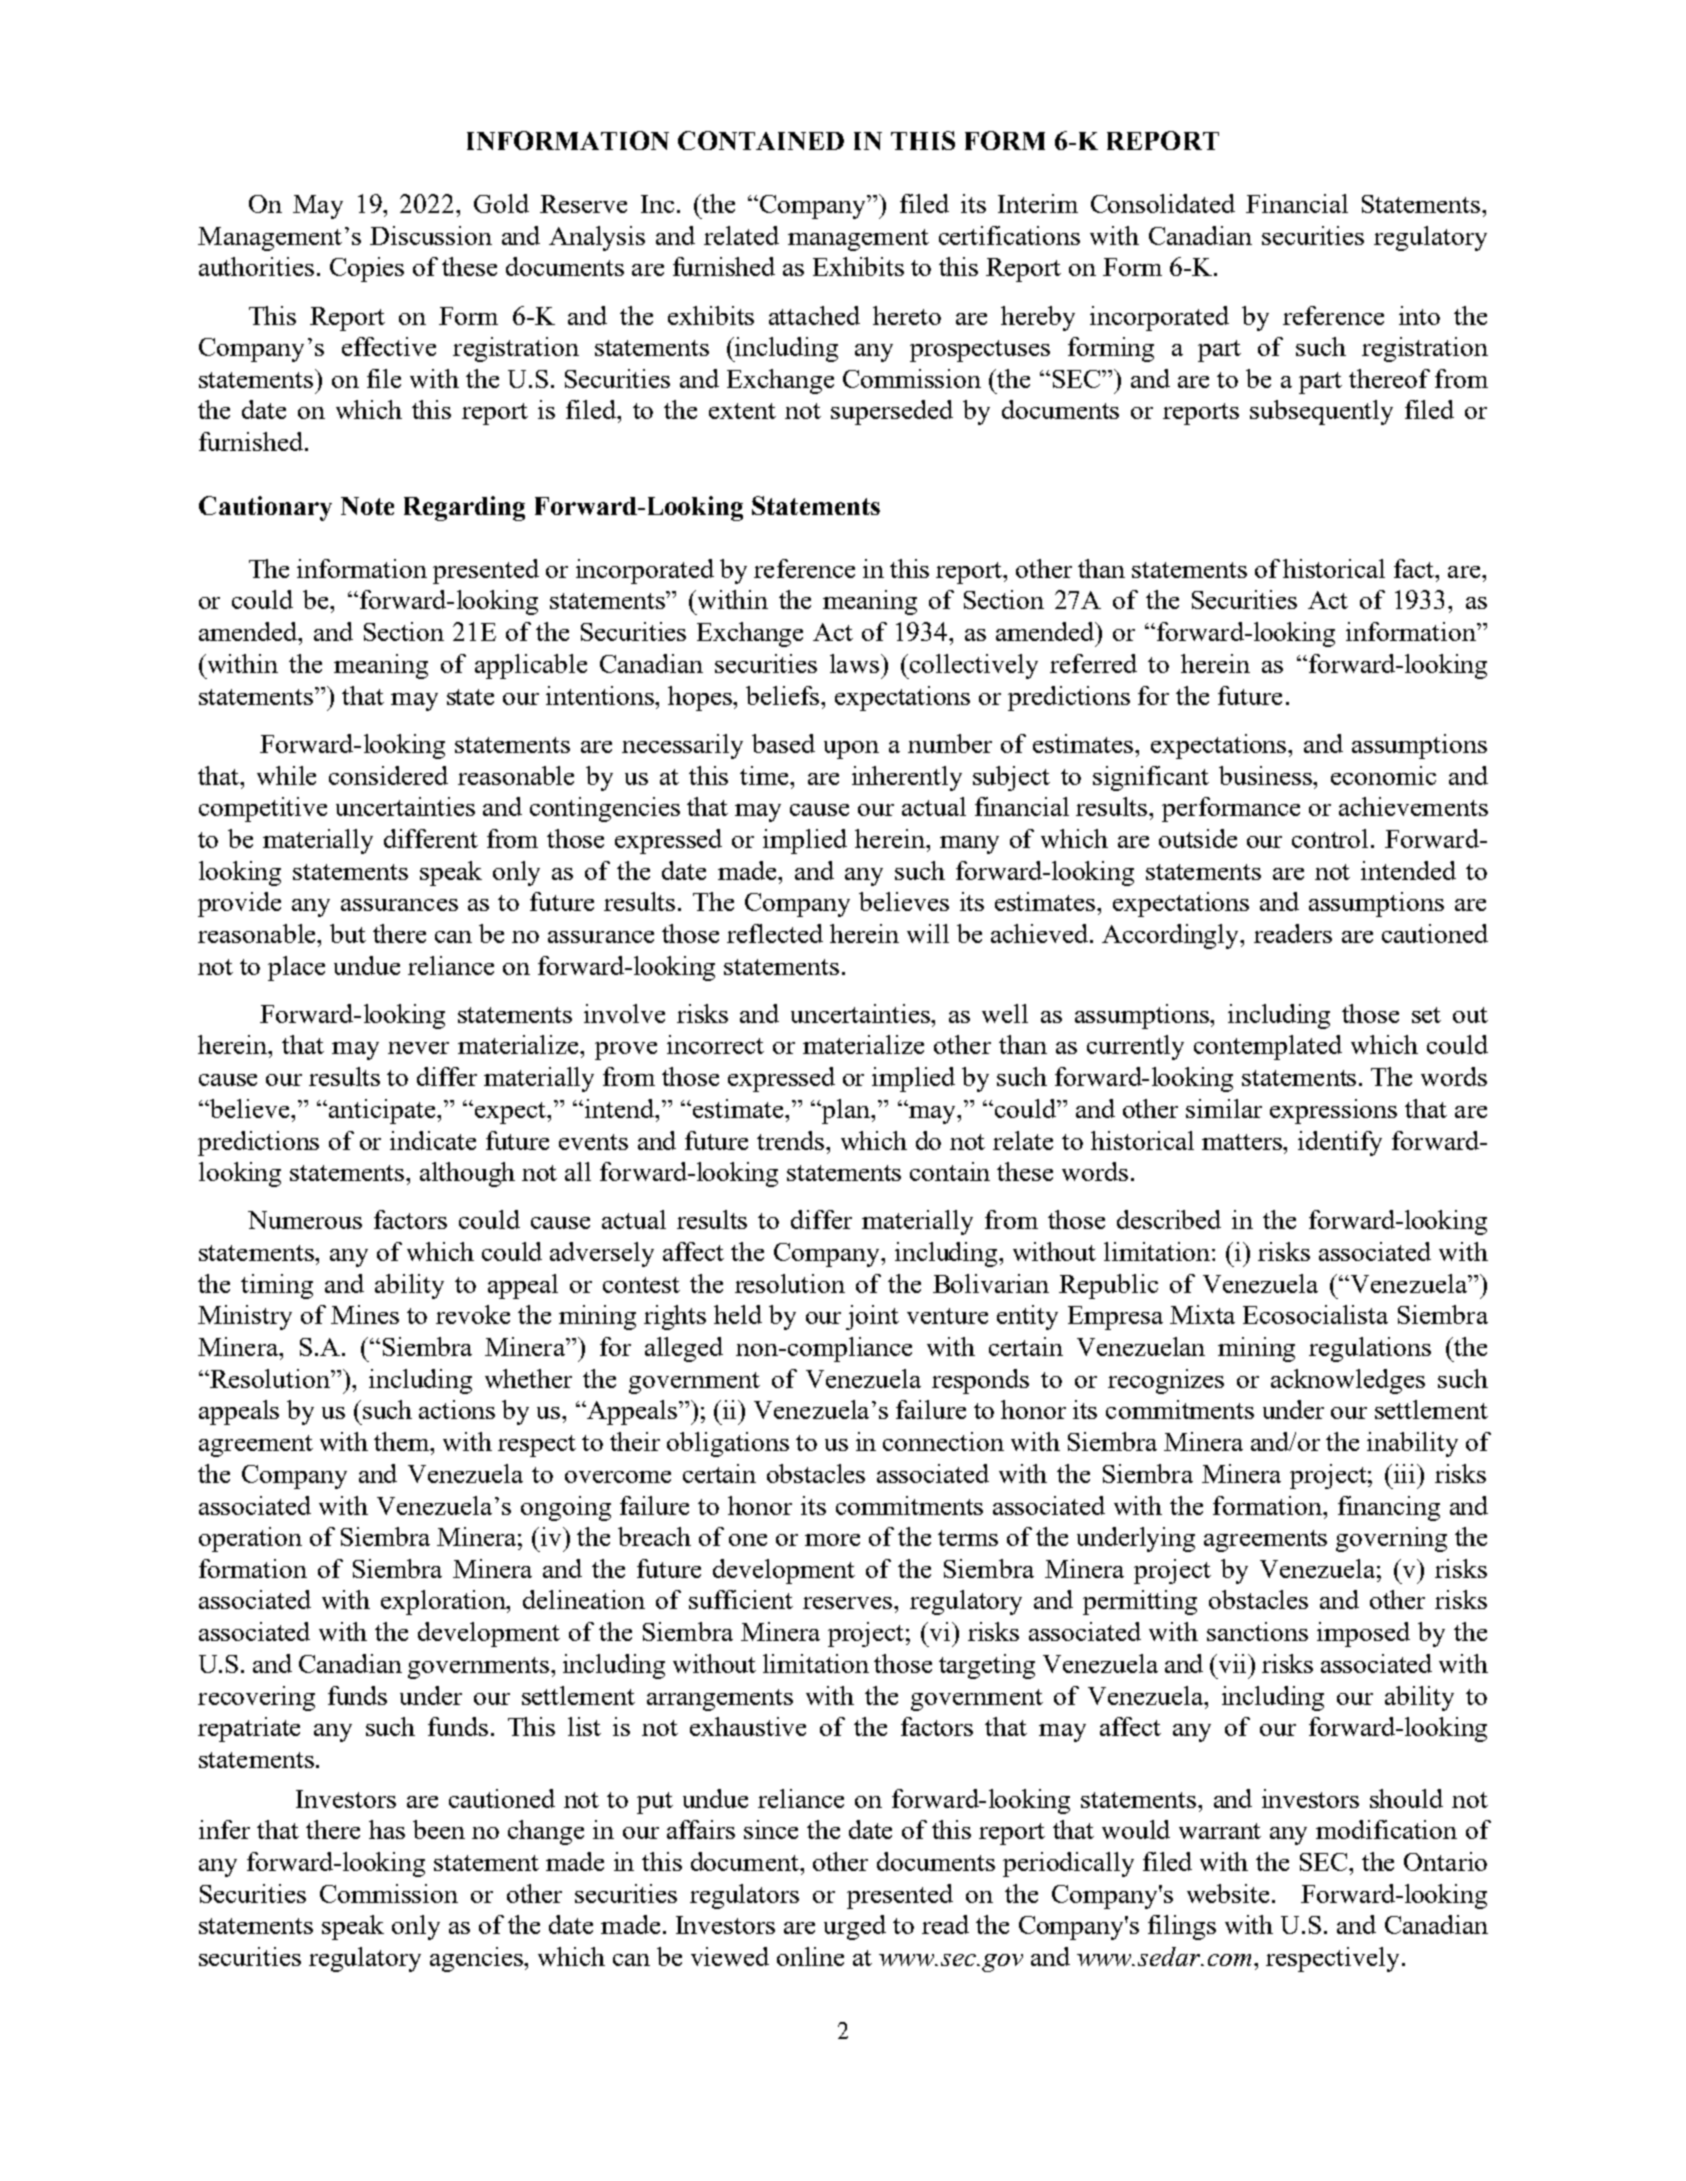  I want to click on has, so click(387, 1829).
